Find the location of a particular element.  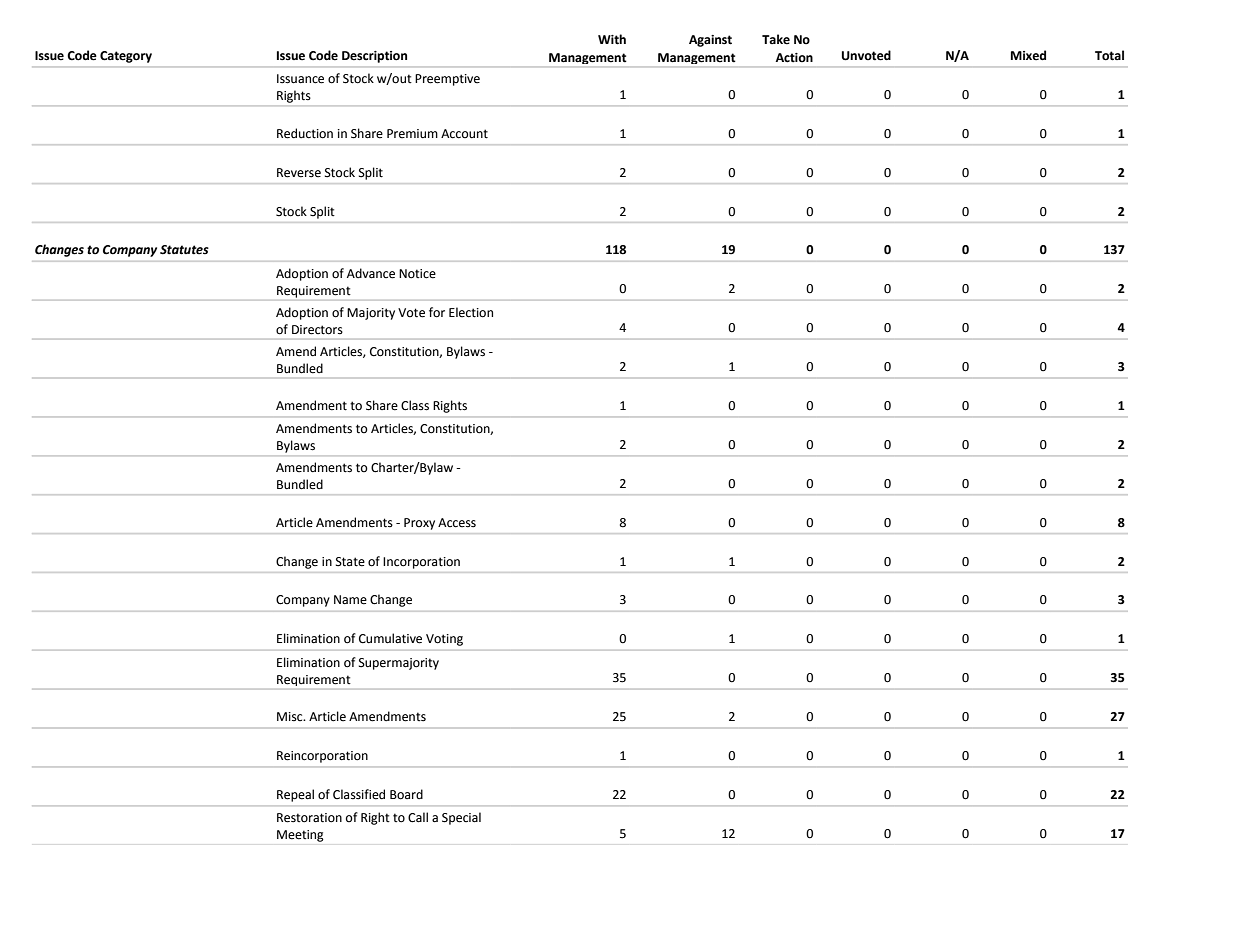

With is located at coordinates (612, 39).
